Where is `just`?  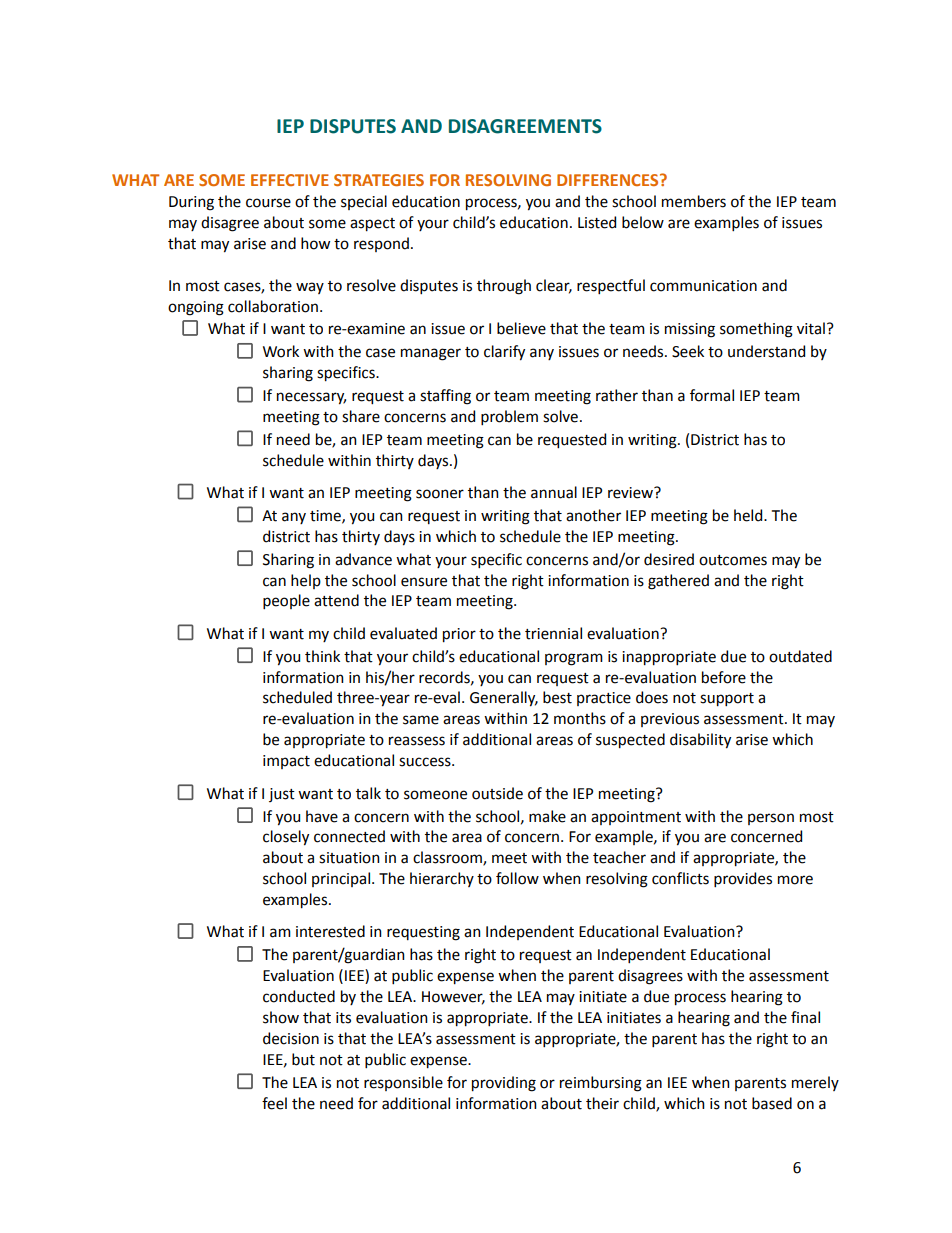
just is located at coordinates (282, 795).
